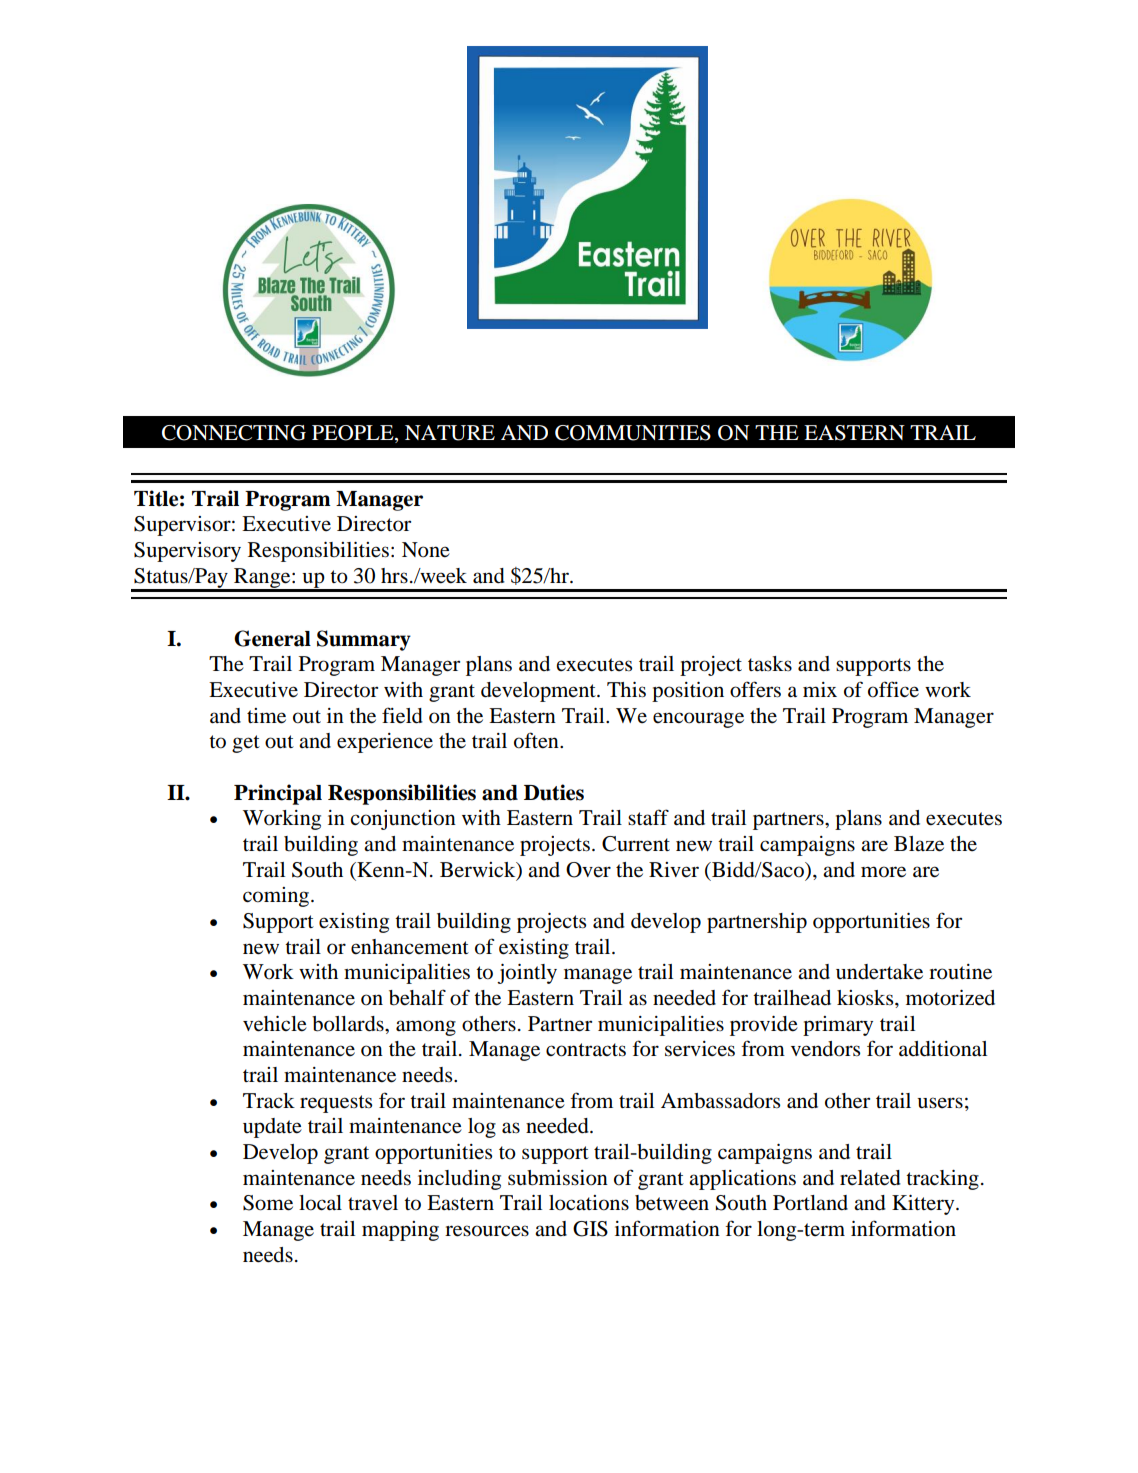  Describe the element at coordinates (770, 663) in the image. I see `tasks` at that location.
